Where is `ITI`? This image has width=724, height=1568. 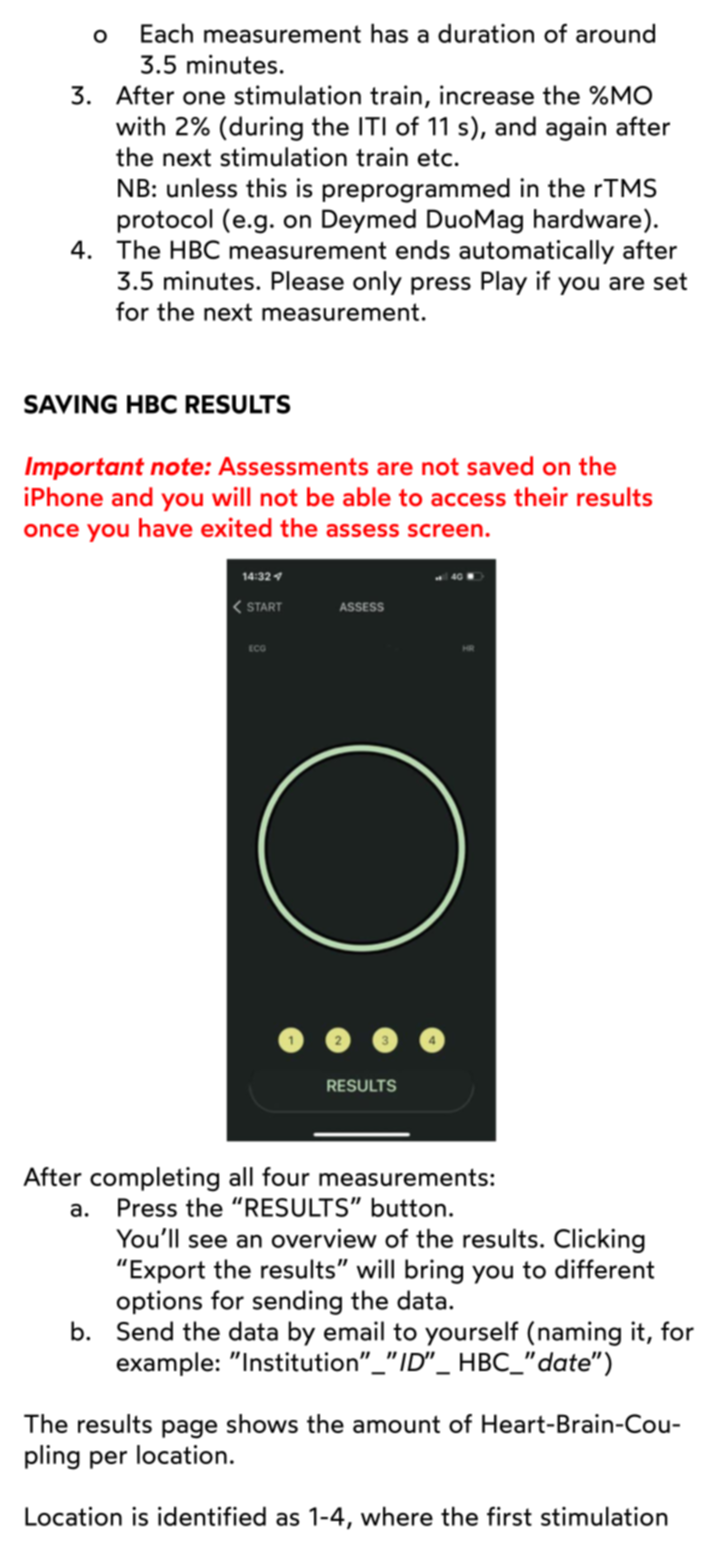 ITI is located at coordinates (372, 126).
